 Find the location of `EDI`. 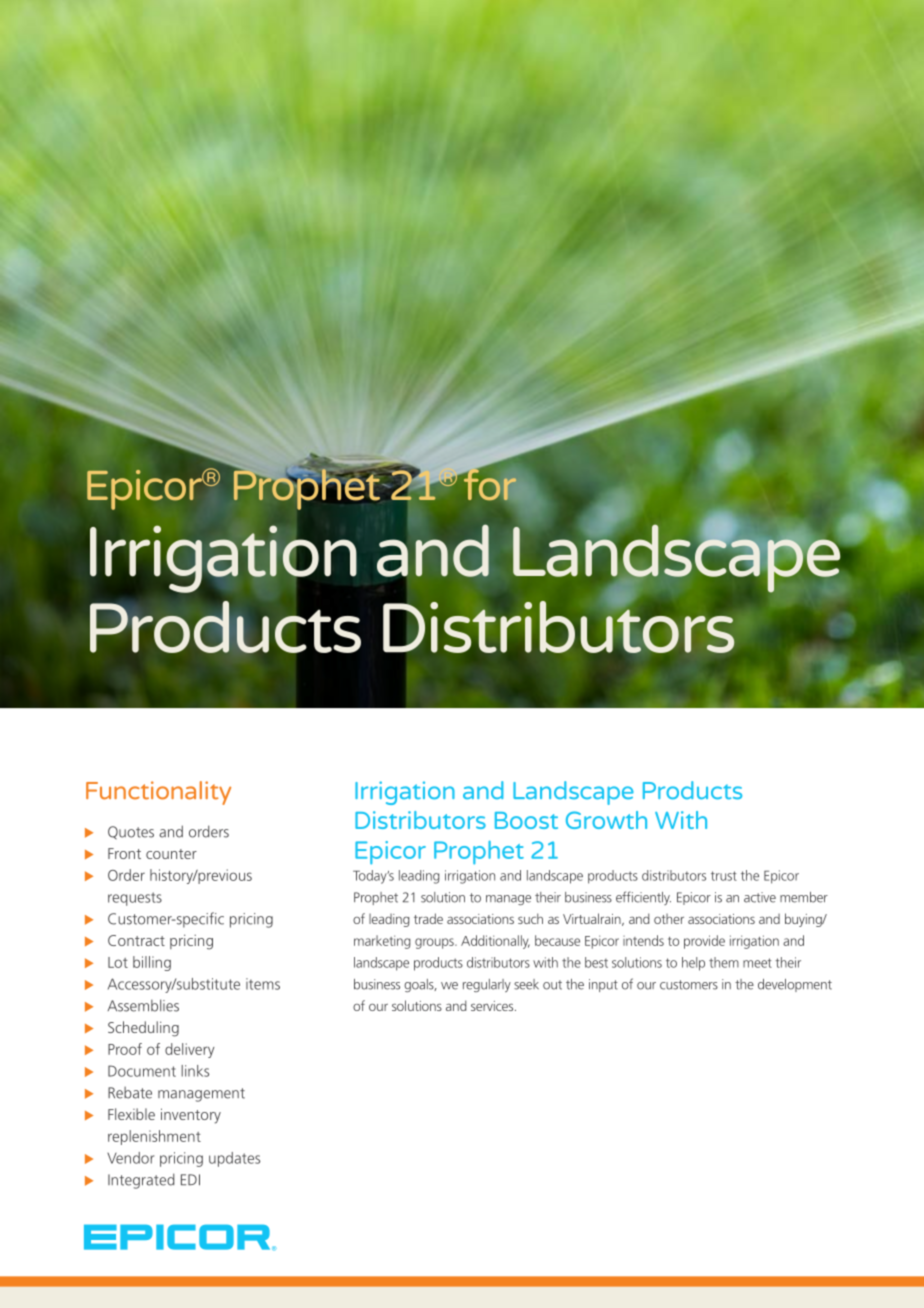

EDI is located at coordinates (190, 1179).
